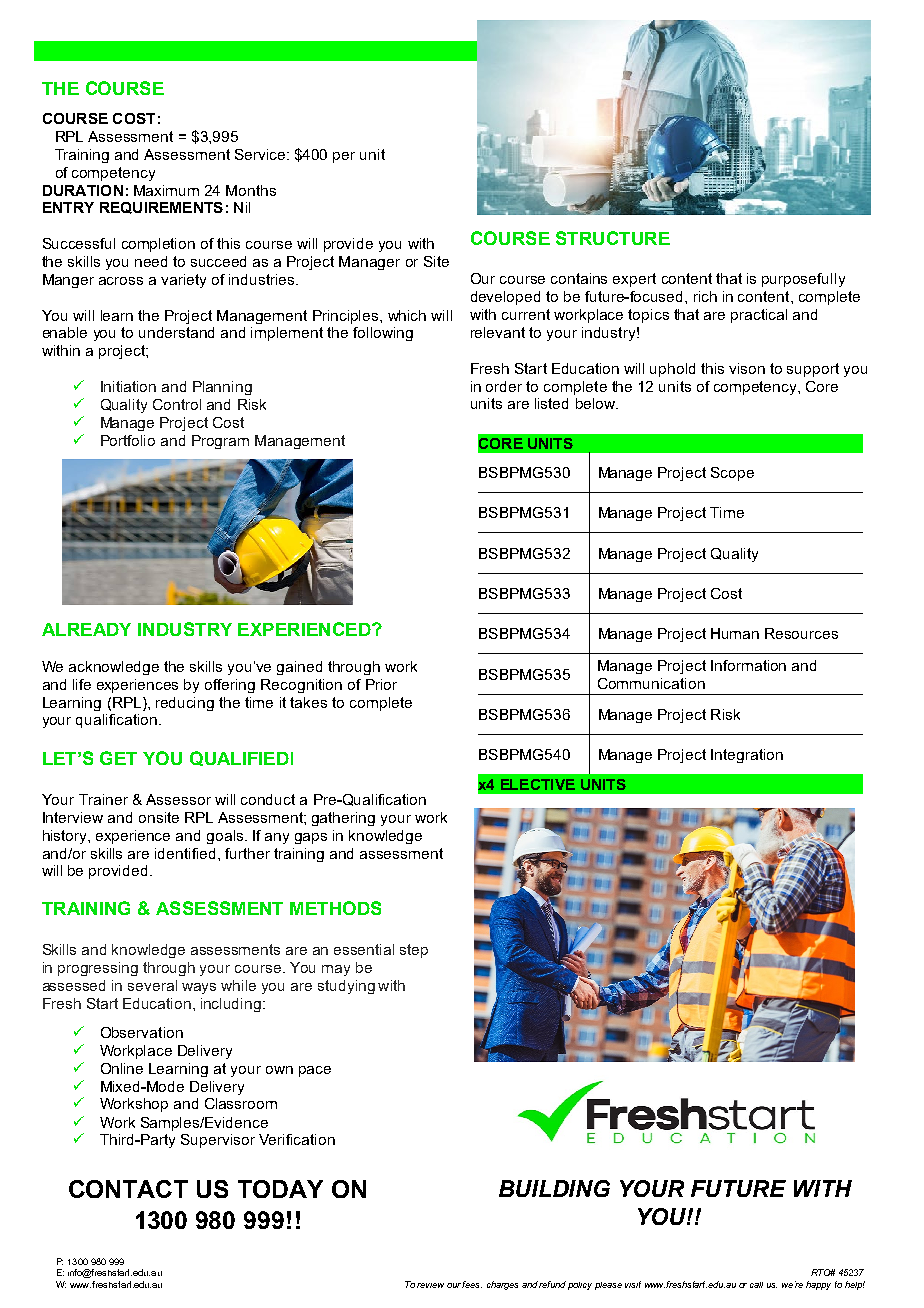 This screenshot has width=924, height=1308. What do you see at coordinates (128, 1189) in the screenshot?
I see `CONTACT` at bounding box center [128, 1189].
